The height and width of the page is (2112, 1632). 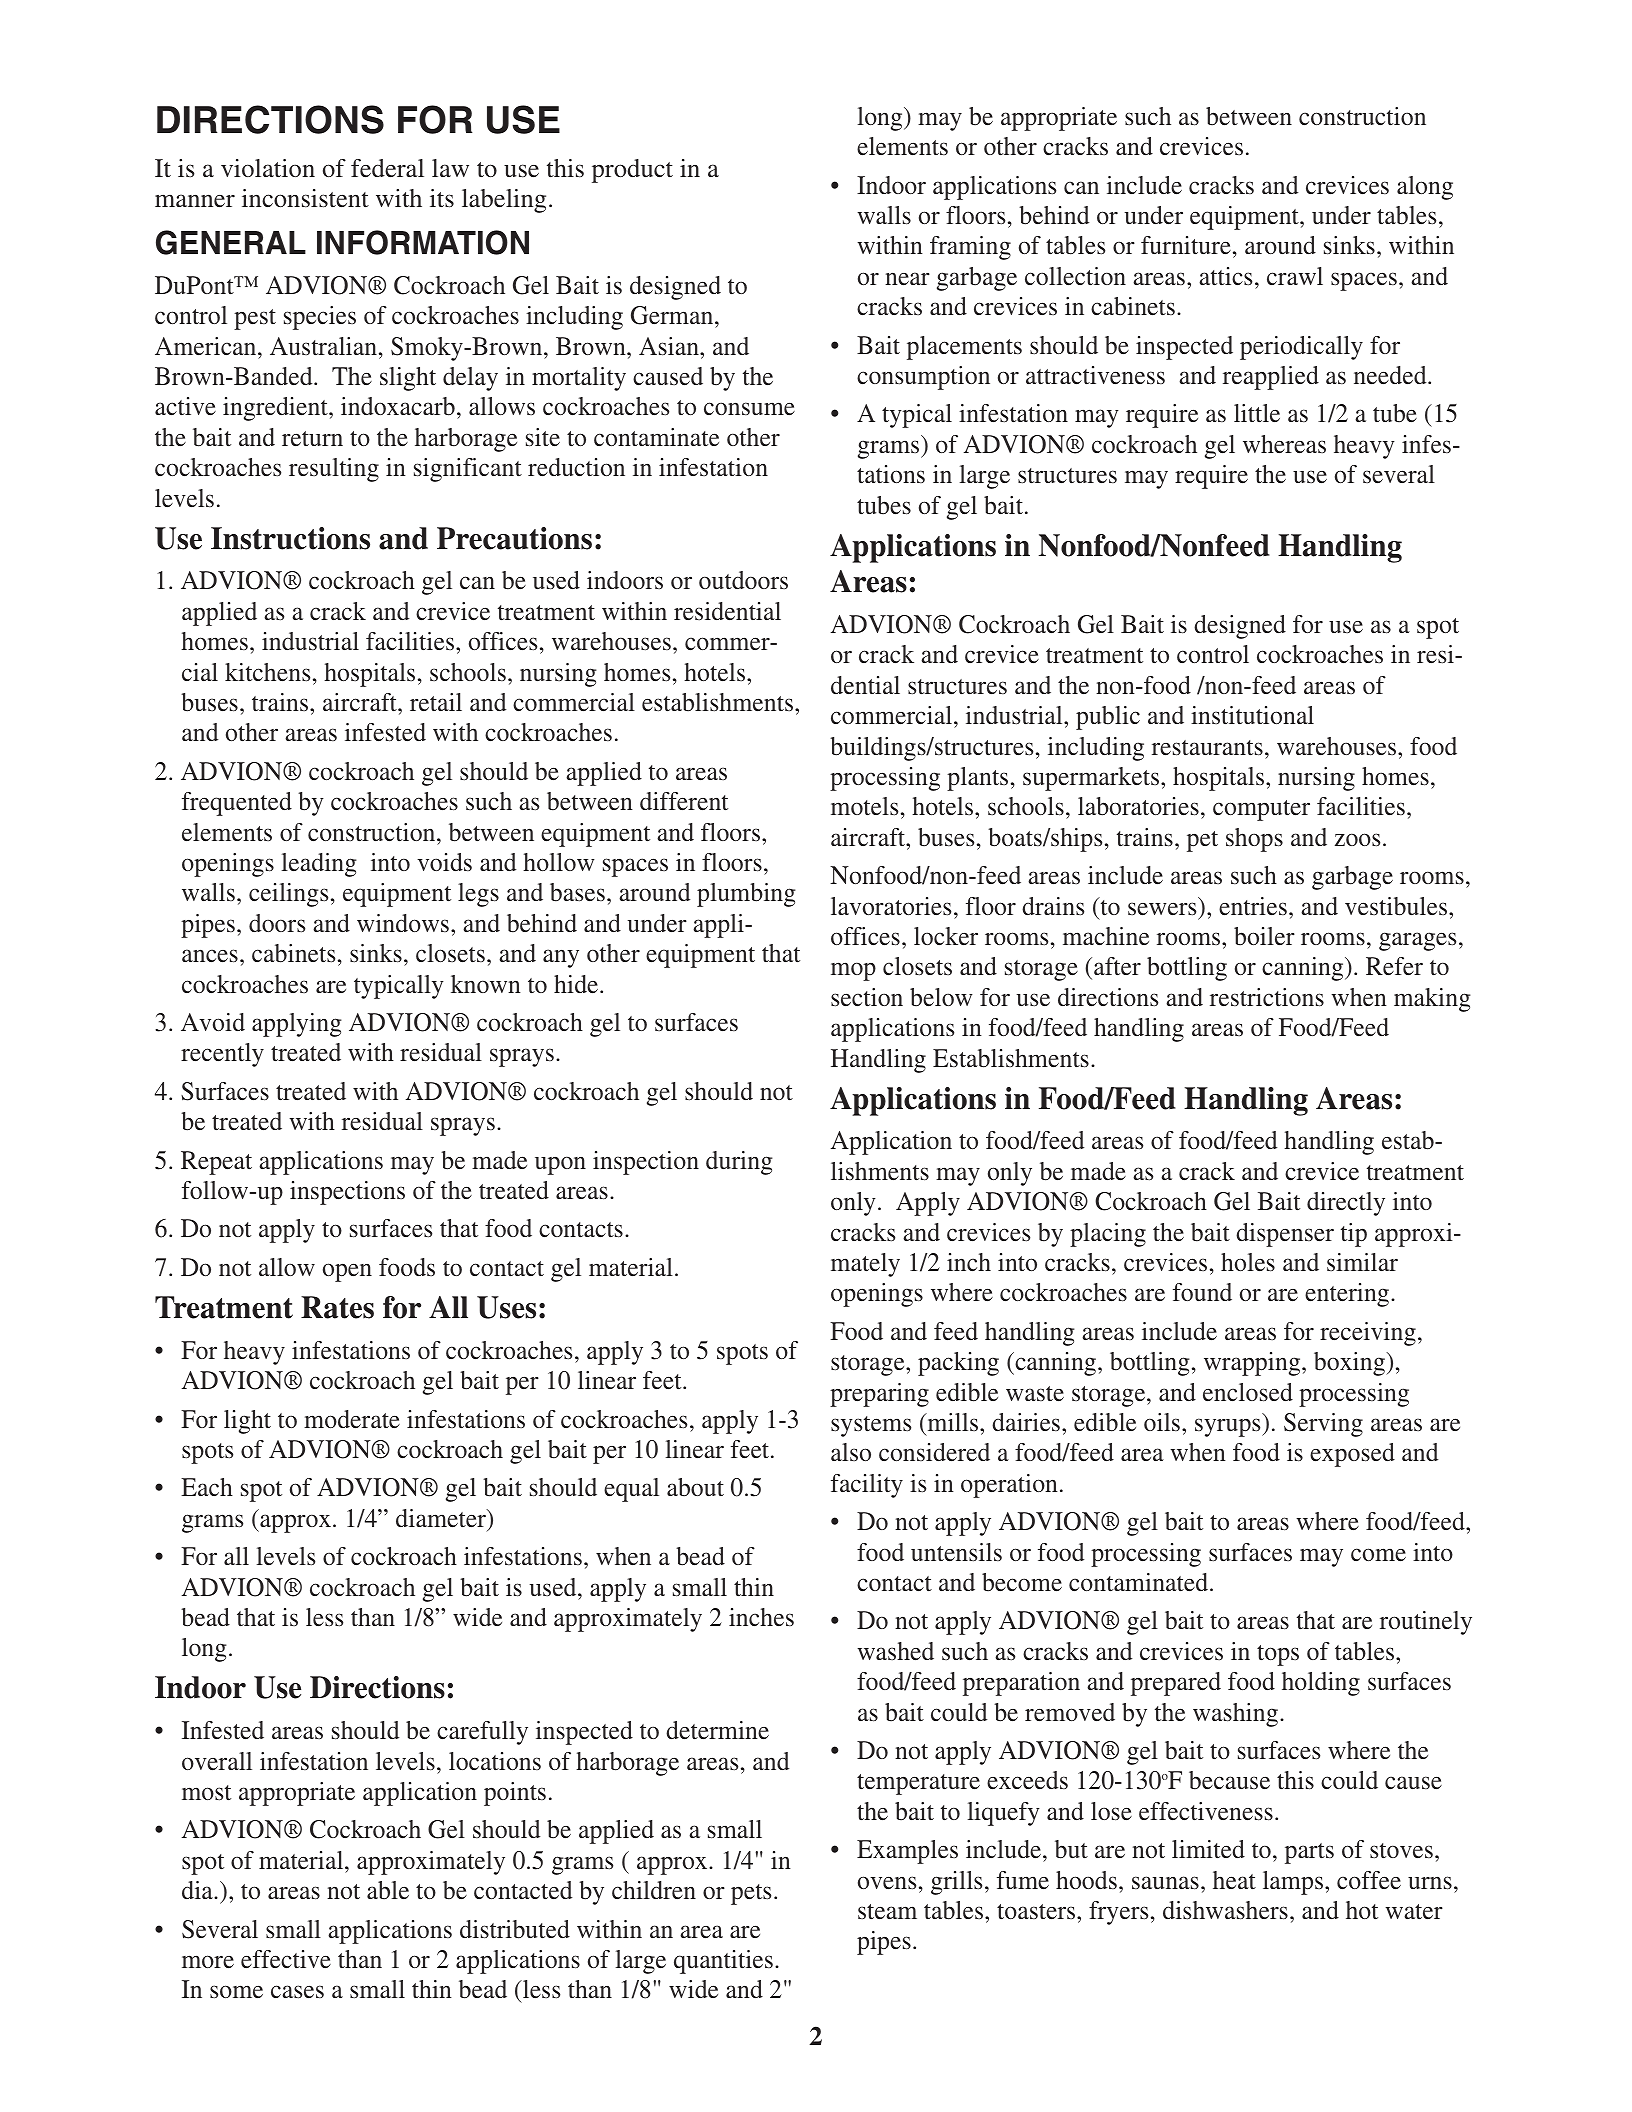 I want to click on moderate, so click(x=352, y=1419).
